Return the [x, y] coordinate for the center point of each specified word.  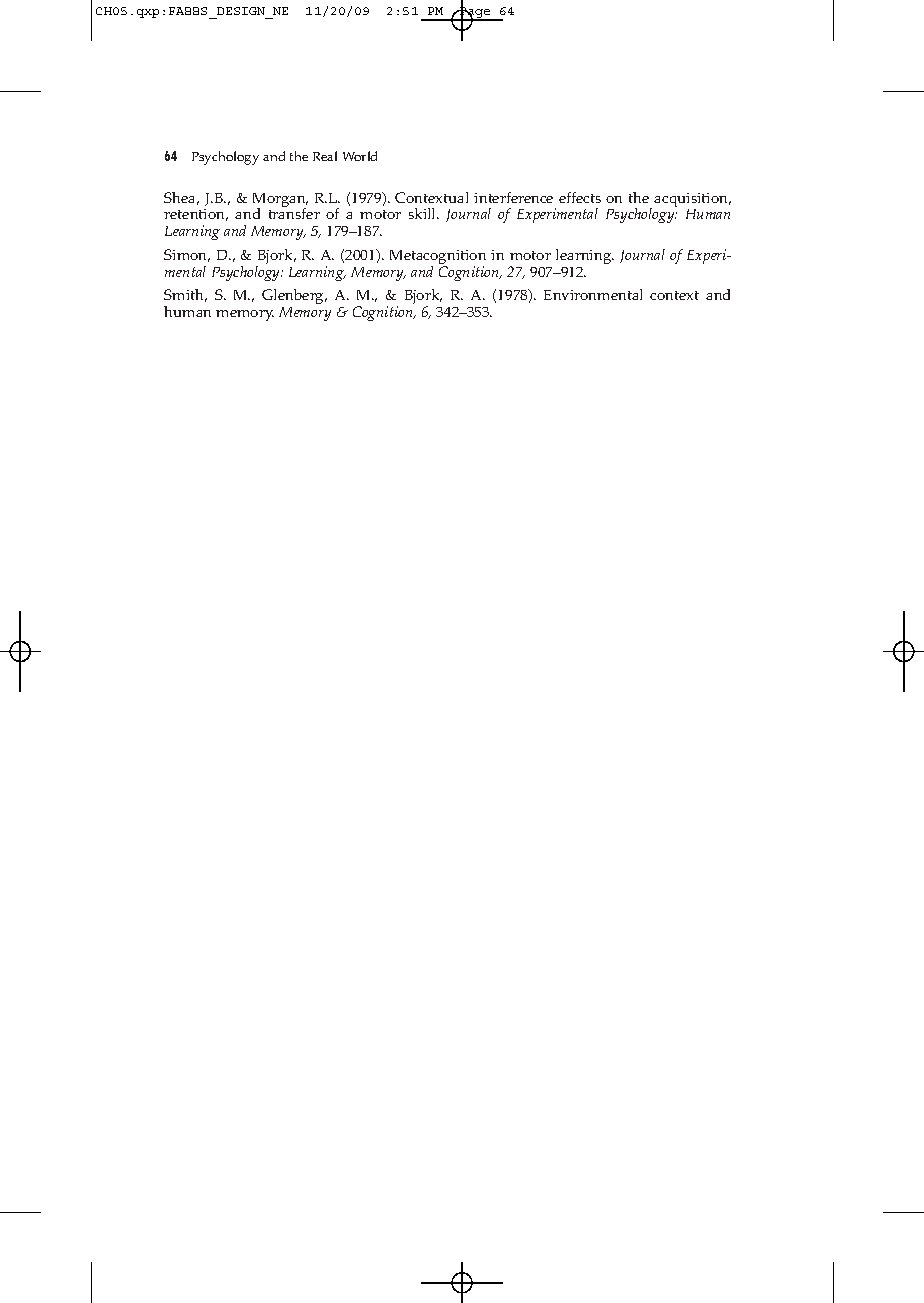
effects [580, 197]
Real [325, 156]
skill [423, 213]
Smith [185, 295]
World [360, 156]
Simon [187, 255]
